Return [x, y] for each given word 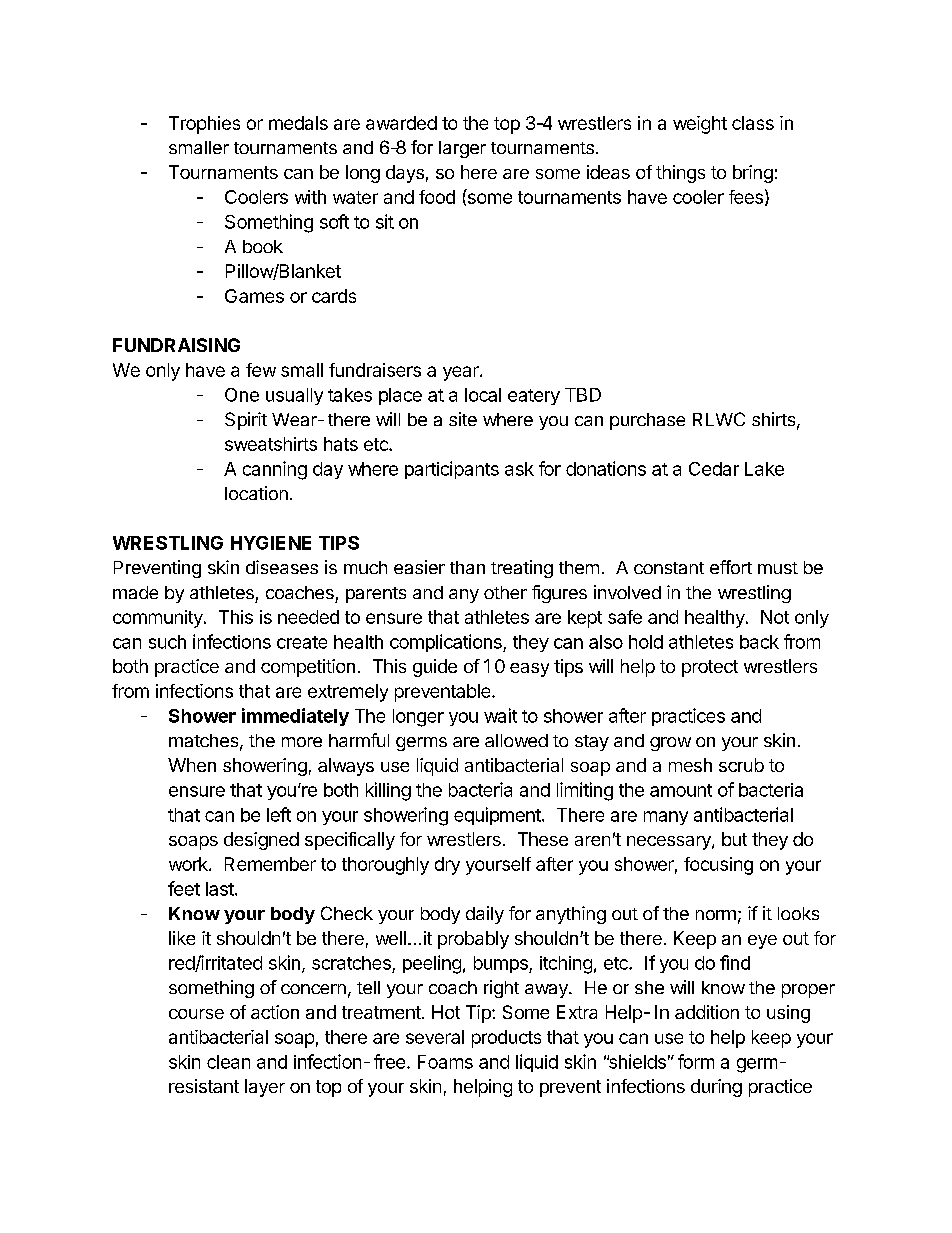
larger [462, 149]
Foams [445, 1062]
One [242, 395]
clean [228, 1062]
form [696, 1061]
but [734, 839]
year [462, 373]
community [159, 619]
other [505, 592]
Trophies [204, 125]
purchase [647, 421]
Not [775, 617]
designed [261, 841]
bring [753, 174]
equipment [498, 816]
